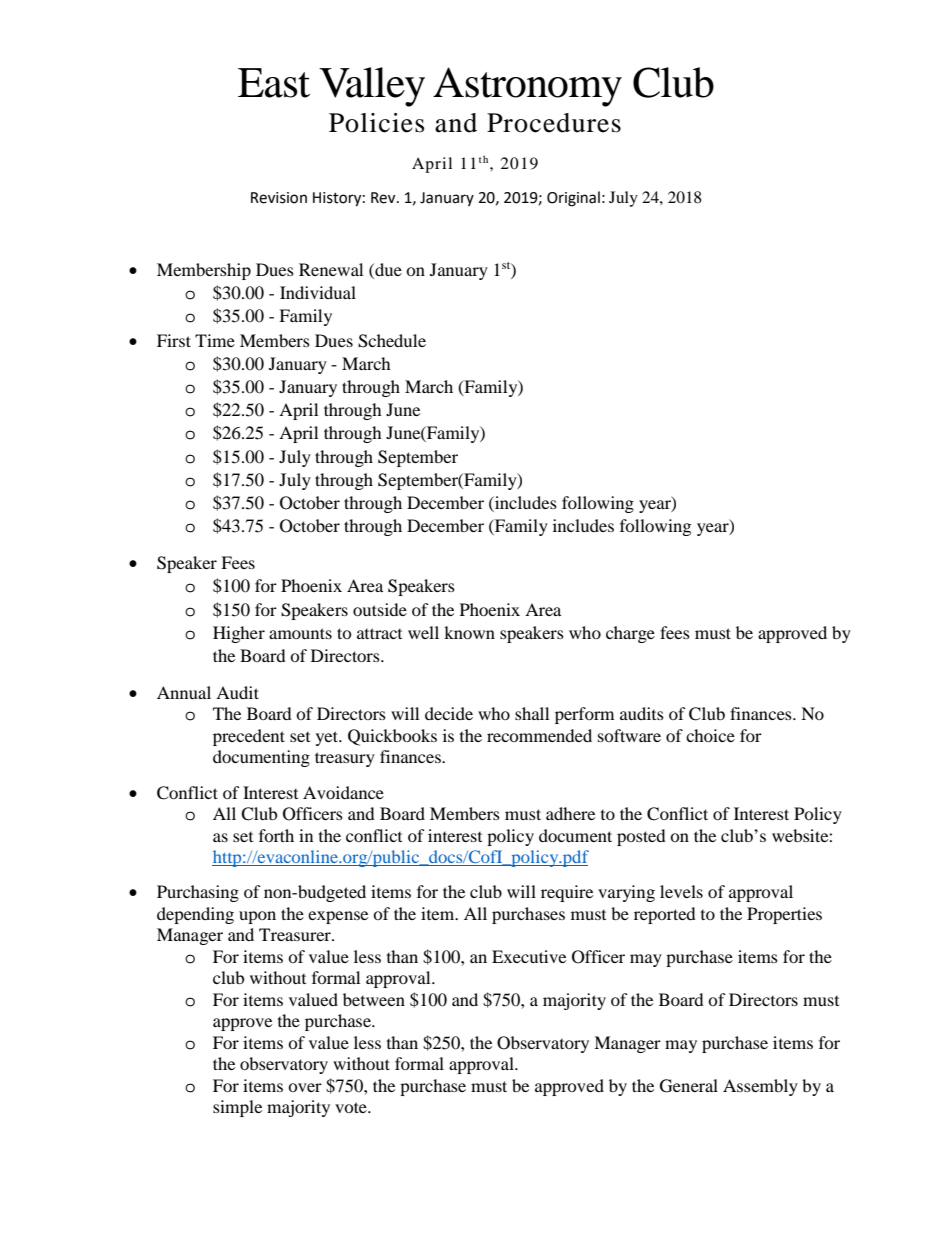 The image size is (952, 1233). I want to click on charge, so click(630, 634).
